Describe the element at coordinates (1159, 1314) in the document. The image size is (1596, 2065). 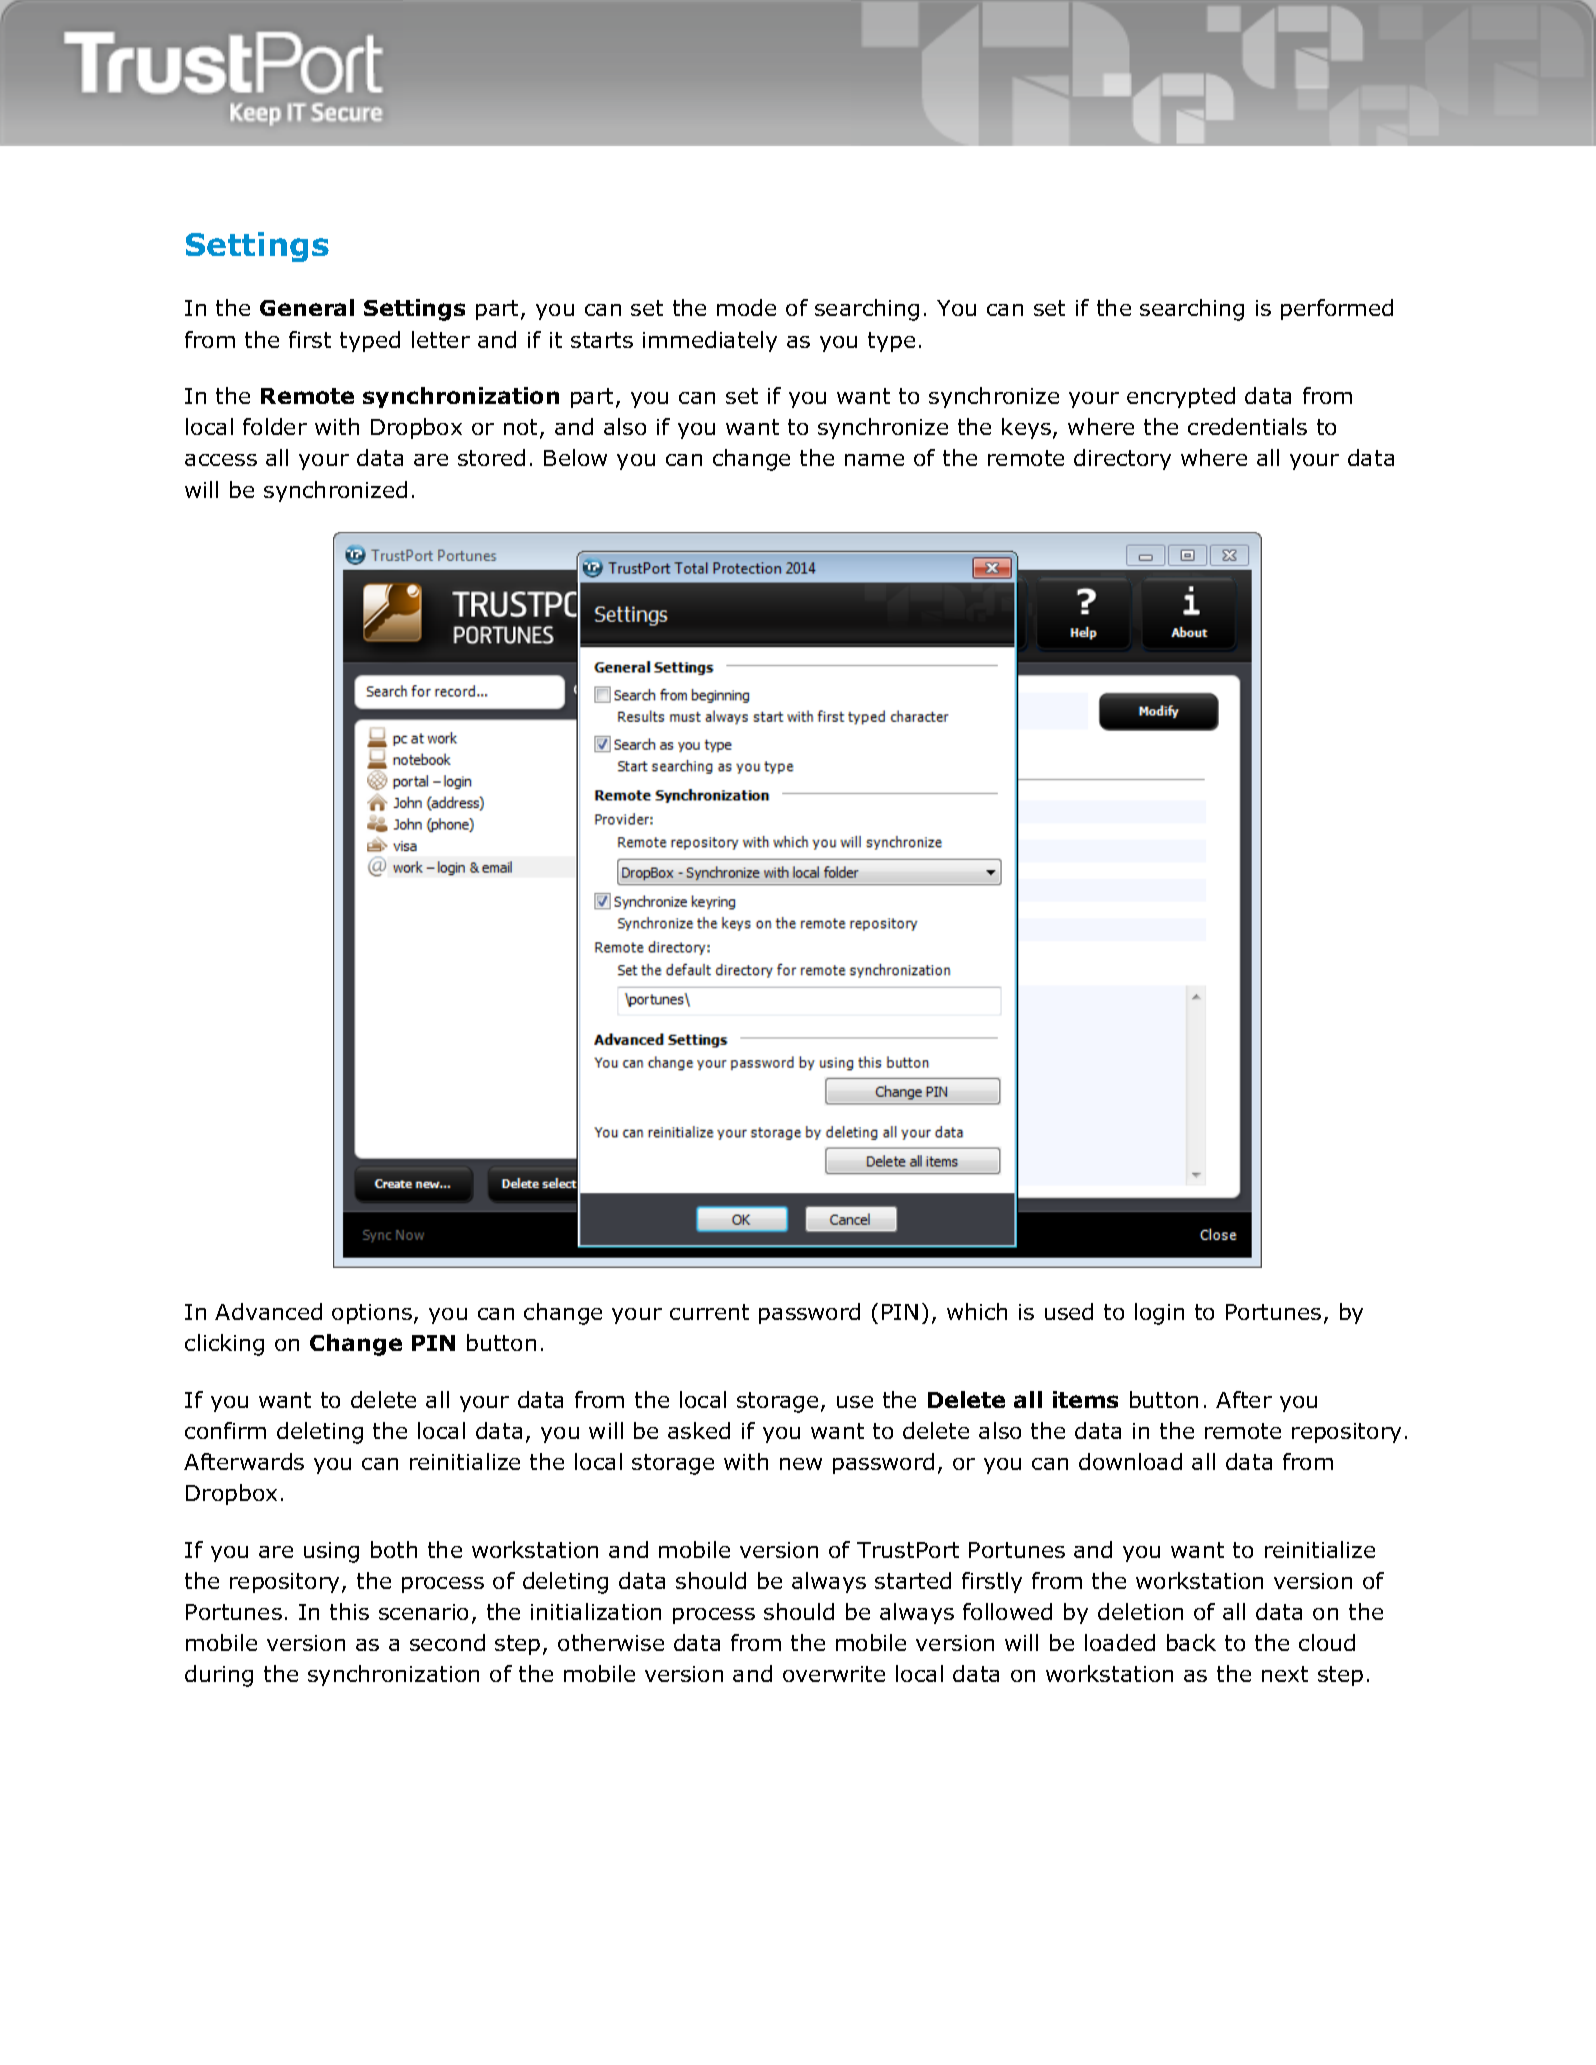
I see `login` at that location.
